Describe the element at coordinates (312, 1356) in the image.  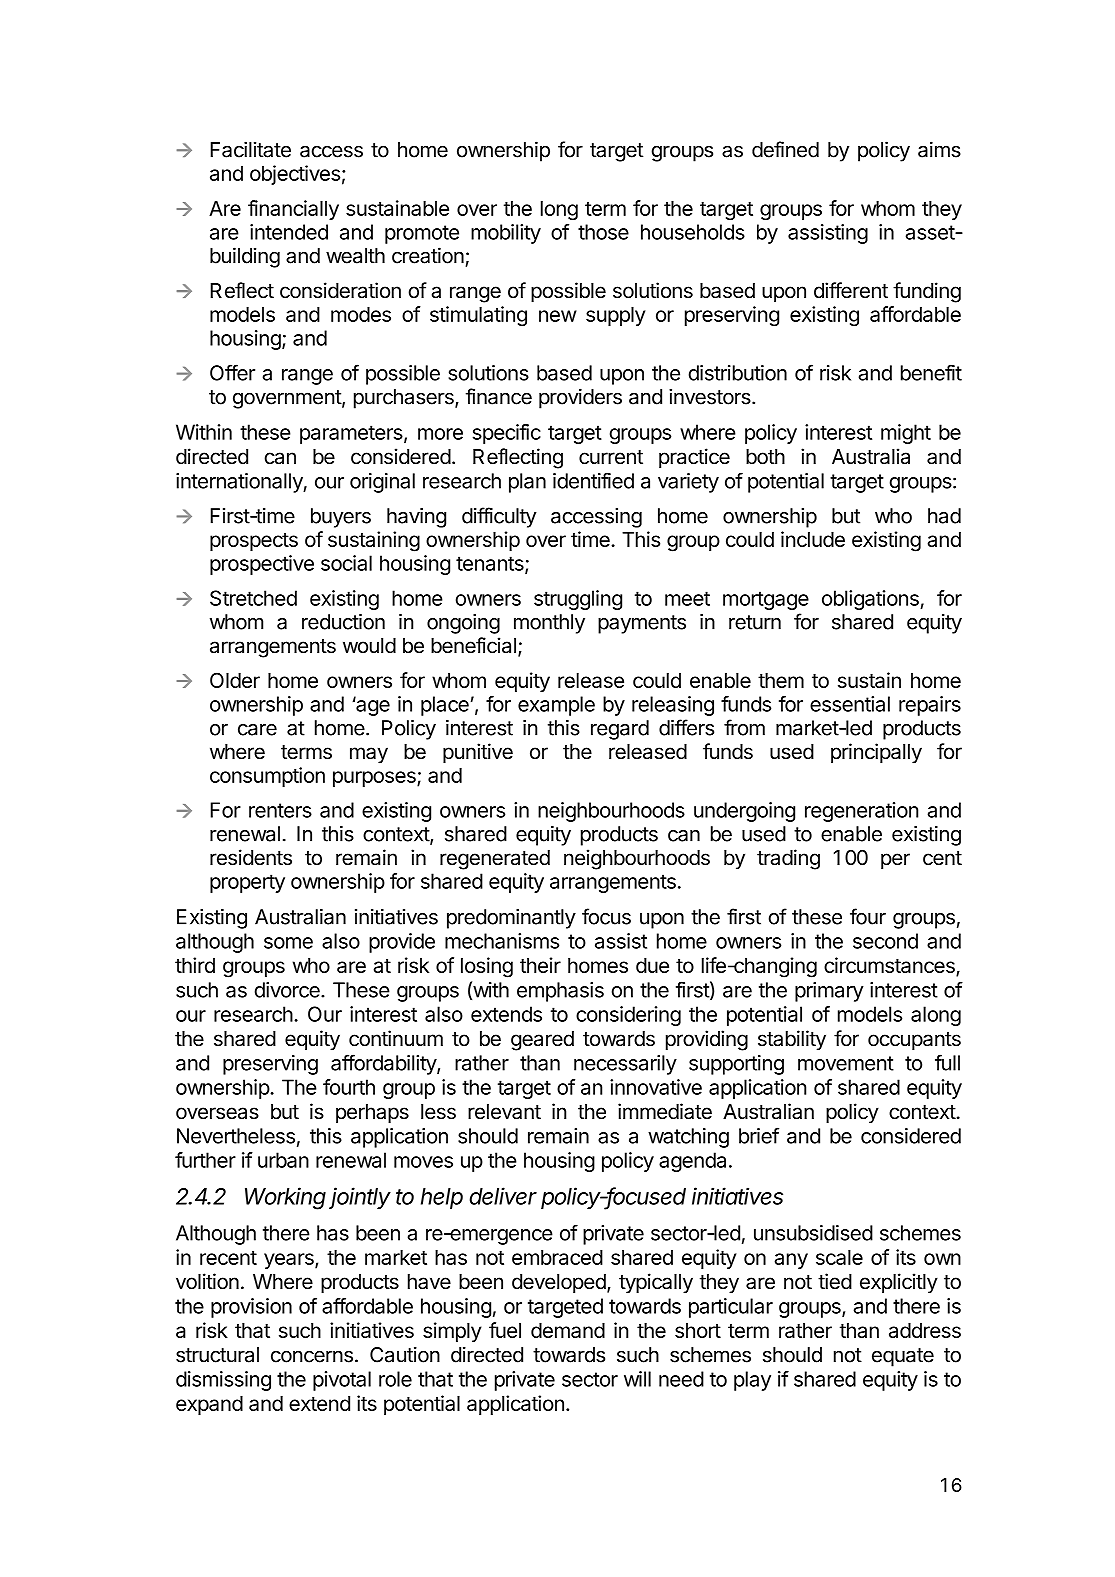
I see `concerns` at that location.
